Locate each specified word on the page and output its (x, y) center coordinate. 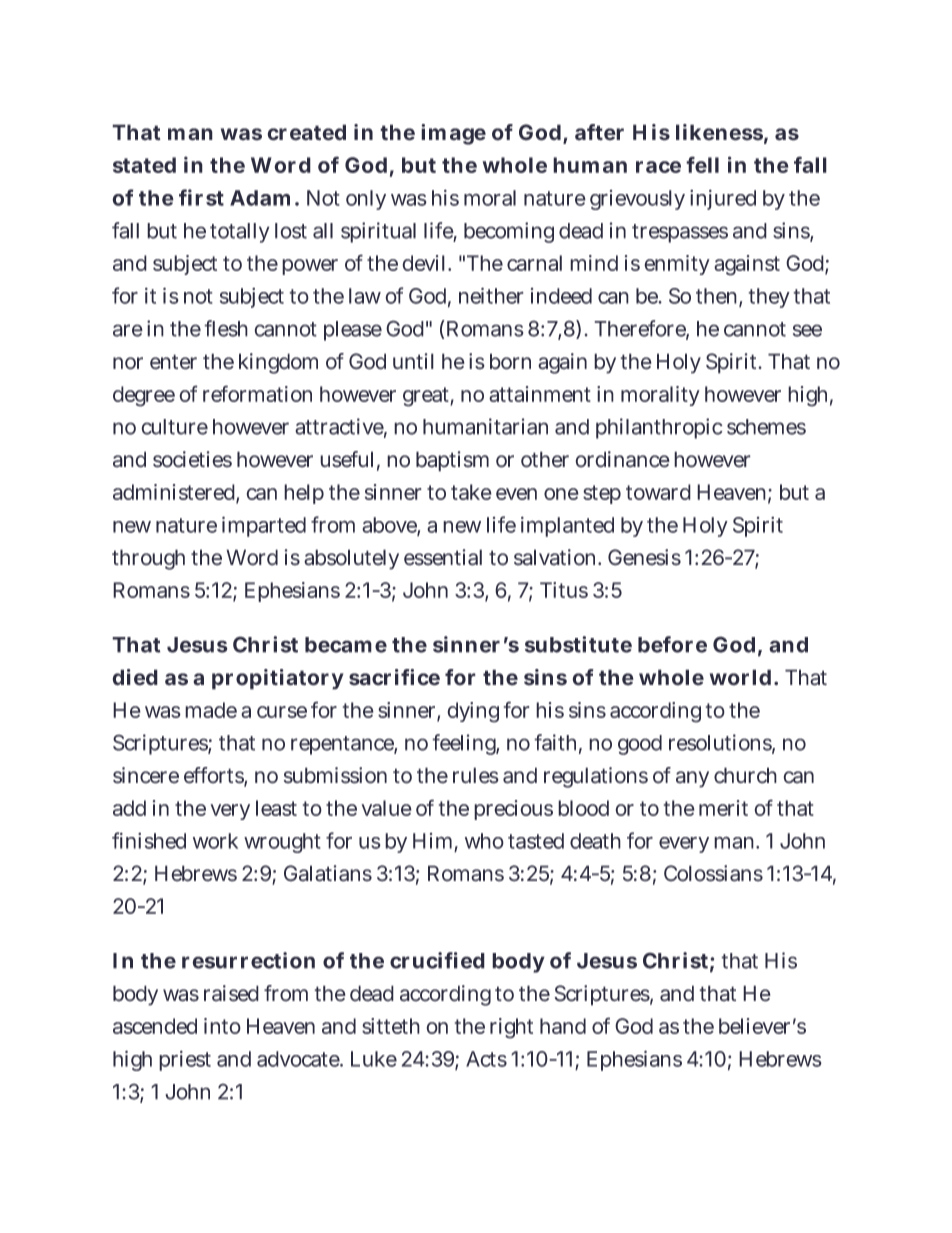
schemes (766, 427)
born (510, 361)
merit (723, 808)
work (215, 841)
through (148, 559)
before (672, 644)
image (453, 134)
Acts (486, 1059)
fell (702, 164)
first (201, 197)
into (222, 1026)
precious (513, 810)
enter (173, 362)
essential (443, 557)
